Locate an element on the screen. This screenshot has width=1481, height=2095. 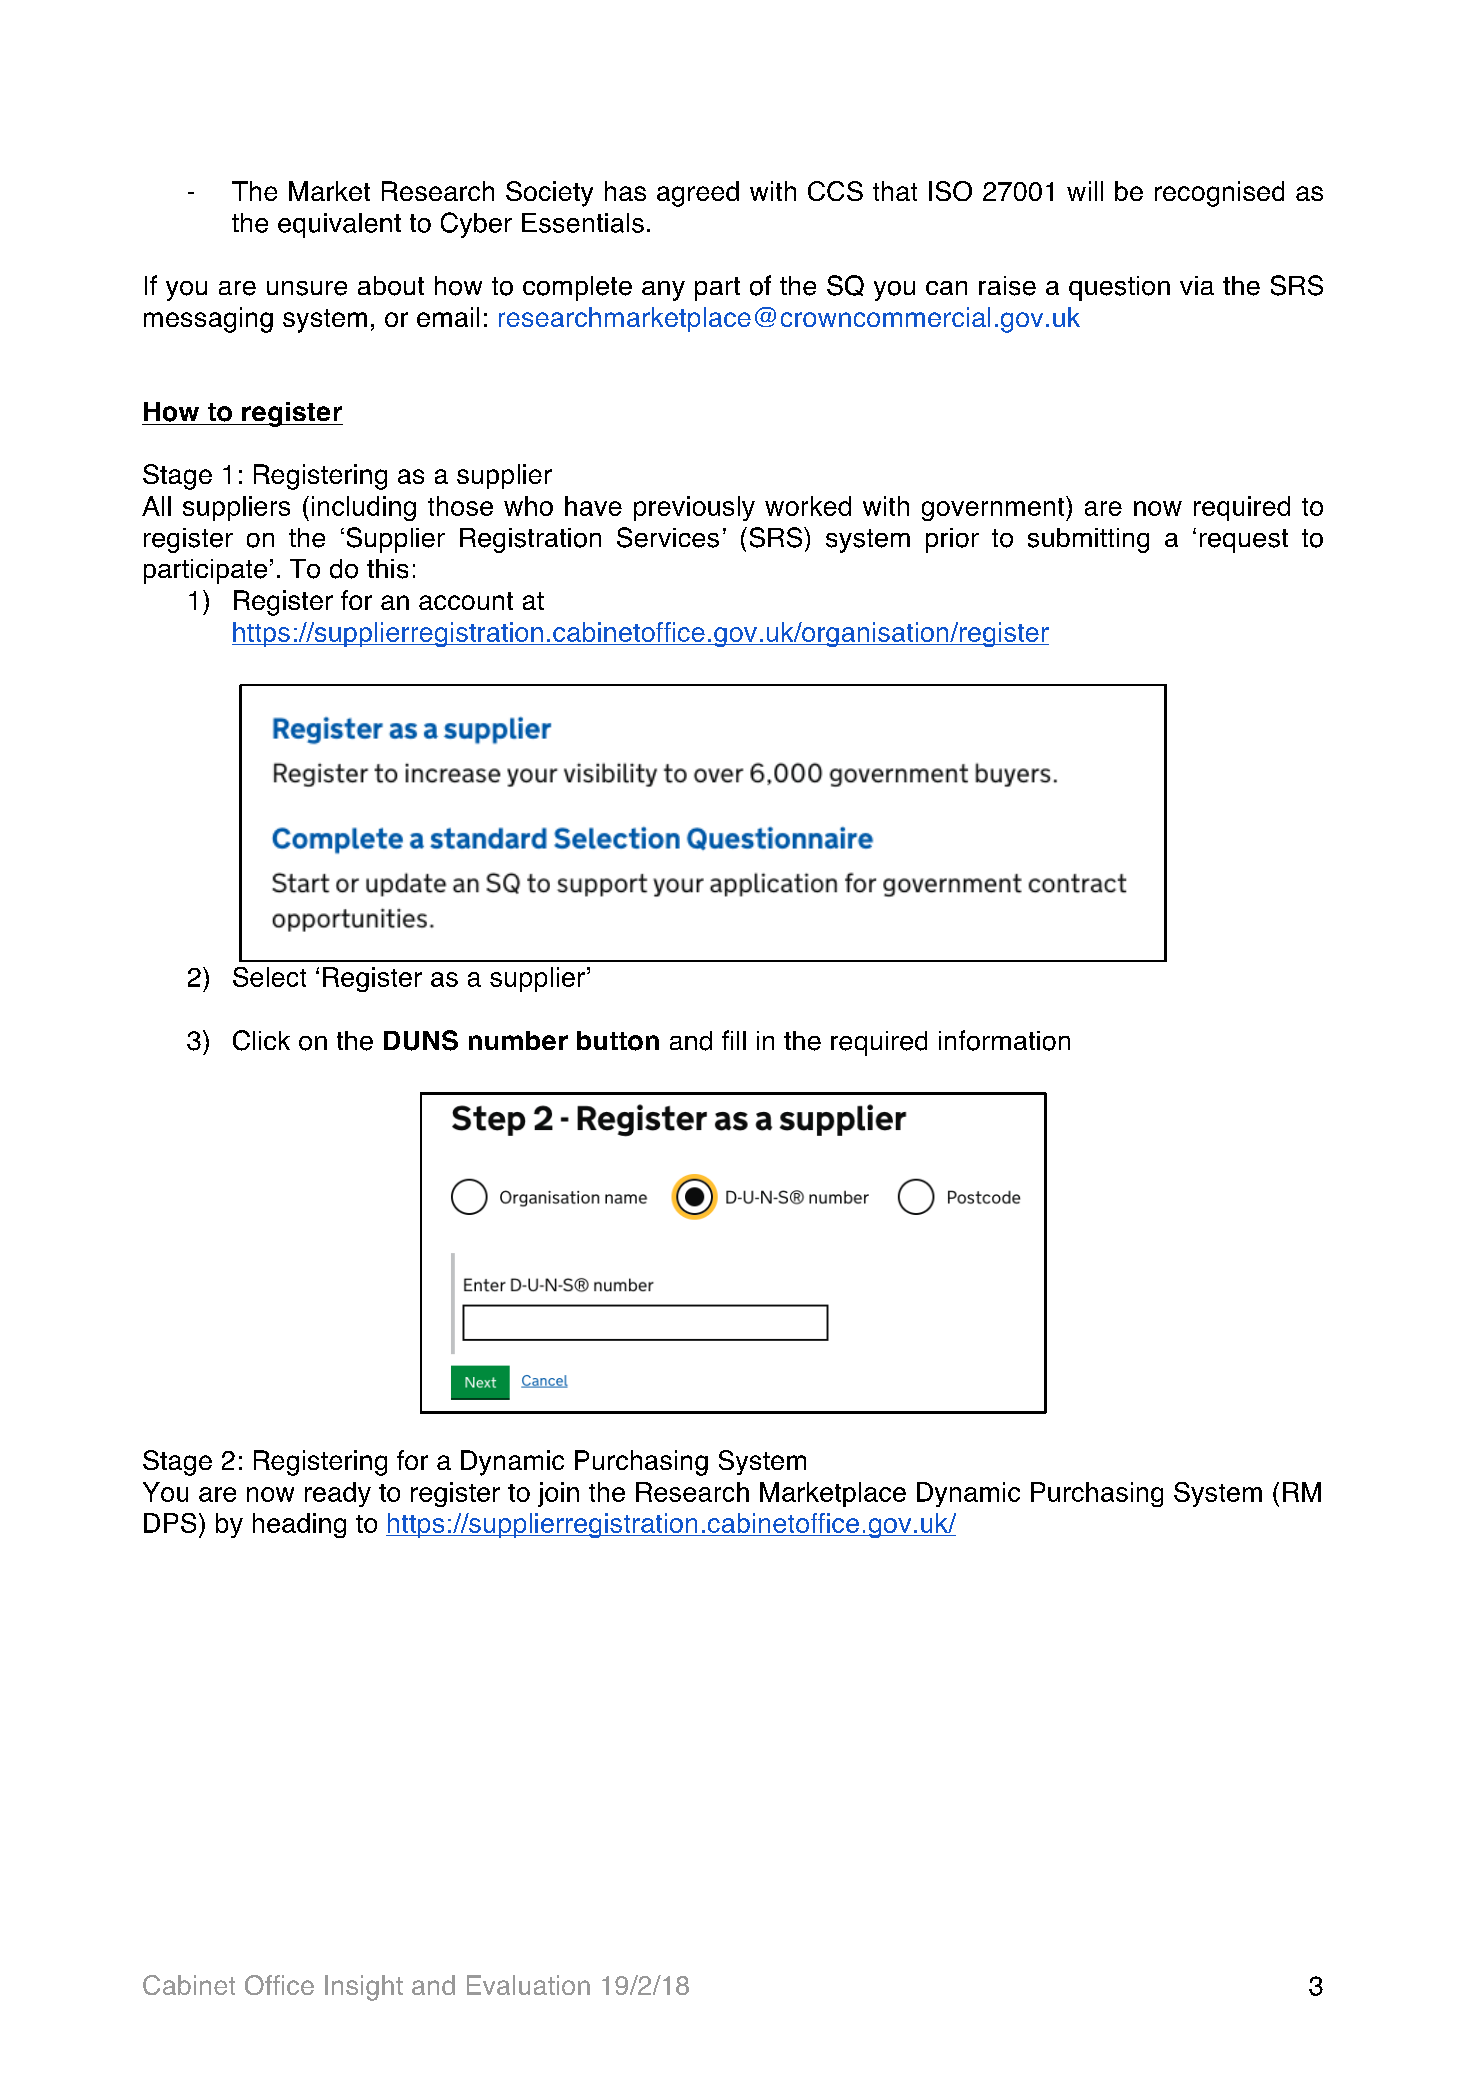
join is located at coordinates (558, 1494).
